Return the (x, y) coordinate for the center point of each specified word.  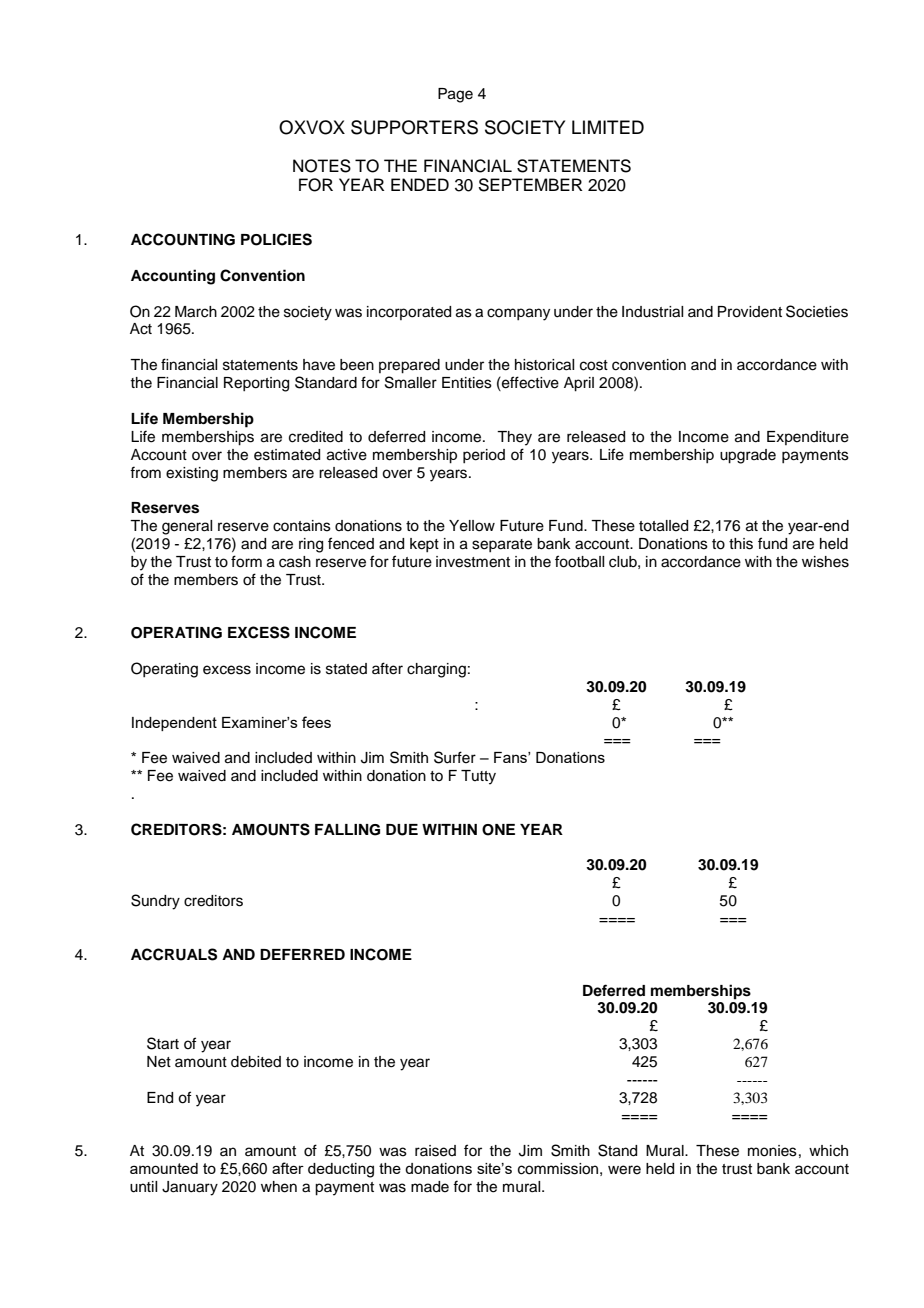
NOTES (322, 166)
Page (455, 95)
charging (436, 670)
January (190, 1188)
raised (435, 1151)
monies (772, 1151)
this (741, 544)
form (246, 561)
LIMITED (608, 127)
